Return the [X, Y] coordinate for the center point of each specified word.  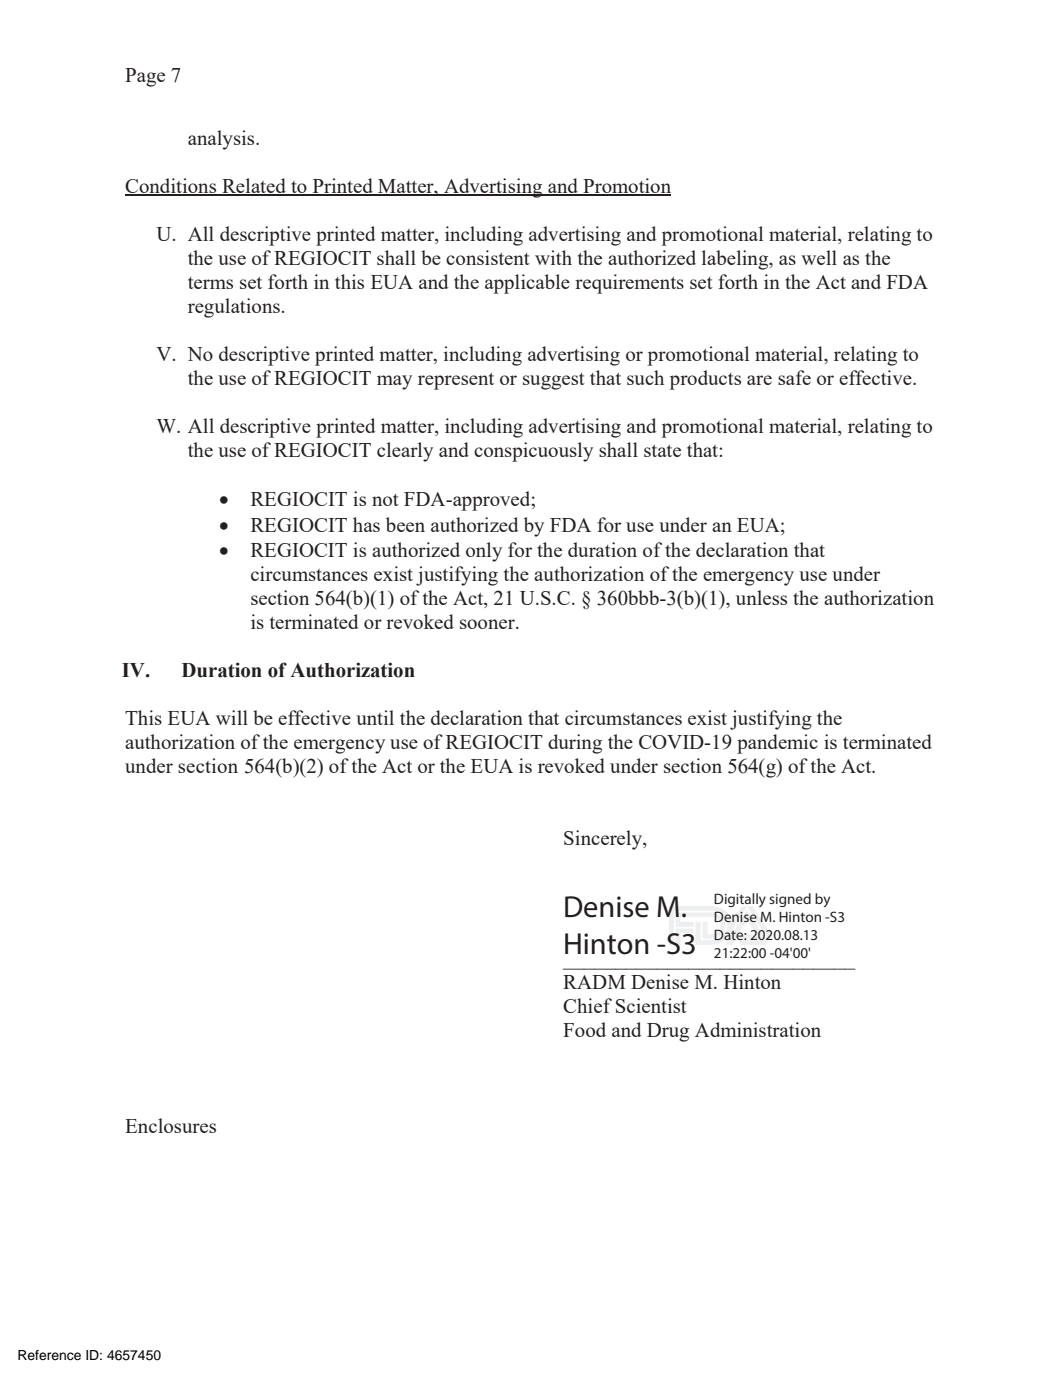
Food [584, 1029]
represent [456, 381]
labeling [736, 260]
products [705, 380]
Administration [758, 1029]
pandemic [777, 744]
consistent [488, 257]
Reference [49, 1355]
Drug [668, 1032]
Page [145, 77]
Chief [587, 1005]
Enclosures [170, 1125]
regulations [234, 308]
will [232, 717]
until [375, 717]
